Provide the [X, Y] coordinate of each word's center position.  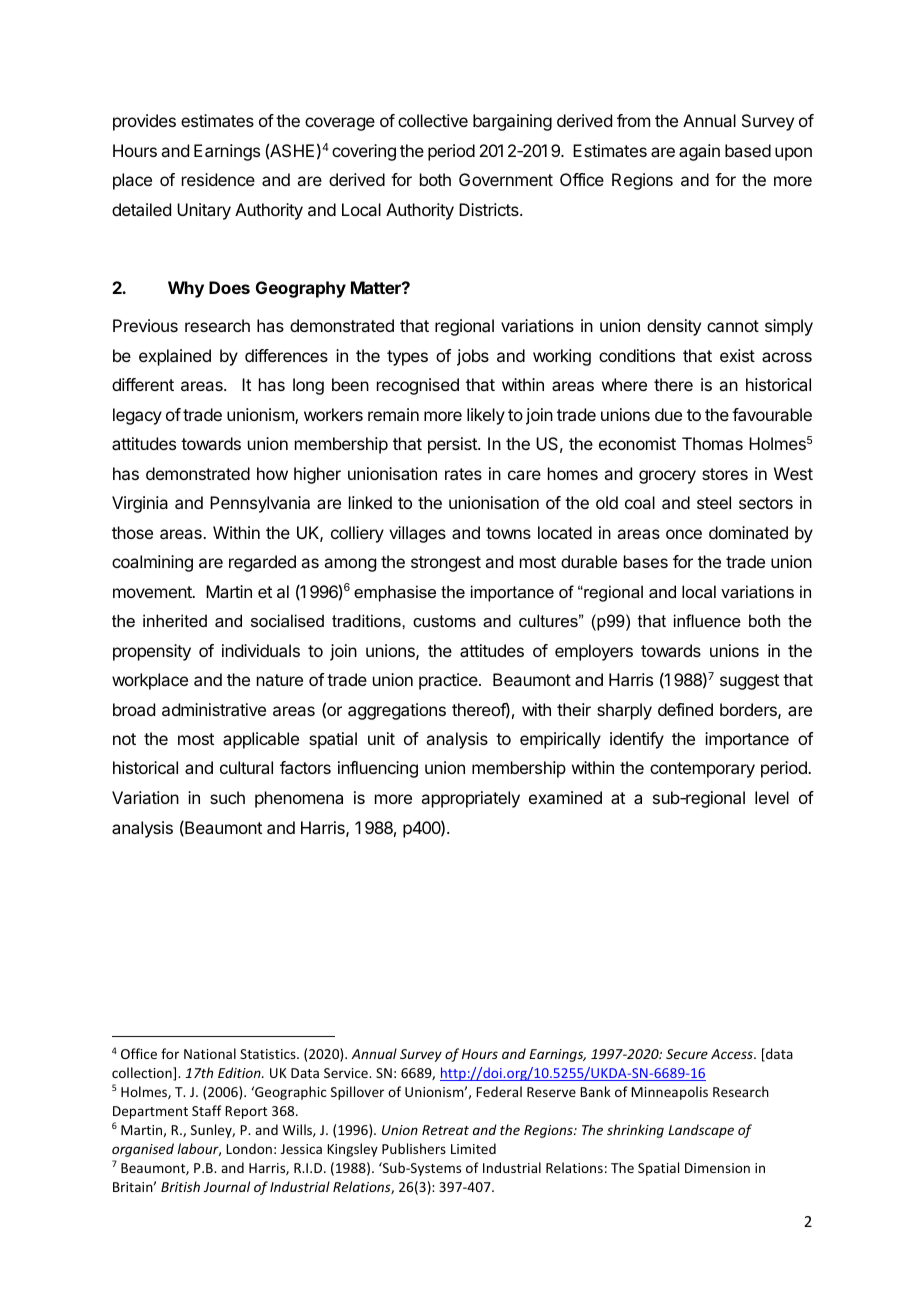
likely [486, 416]
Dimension [717, 1168]
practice [449, 681]
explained [175, 357]
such [227, 797]
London [249, 1148]
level [772, 797]
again [699, 152]
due [668, 414]
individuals [261, 650]
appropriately [470, 799]
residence [218, 179]
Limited [473, 1148]
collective [433, 120]
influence [707, 620]
